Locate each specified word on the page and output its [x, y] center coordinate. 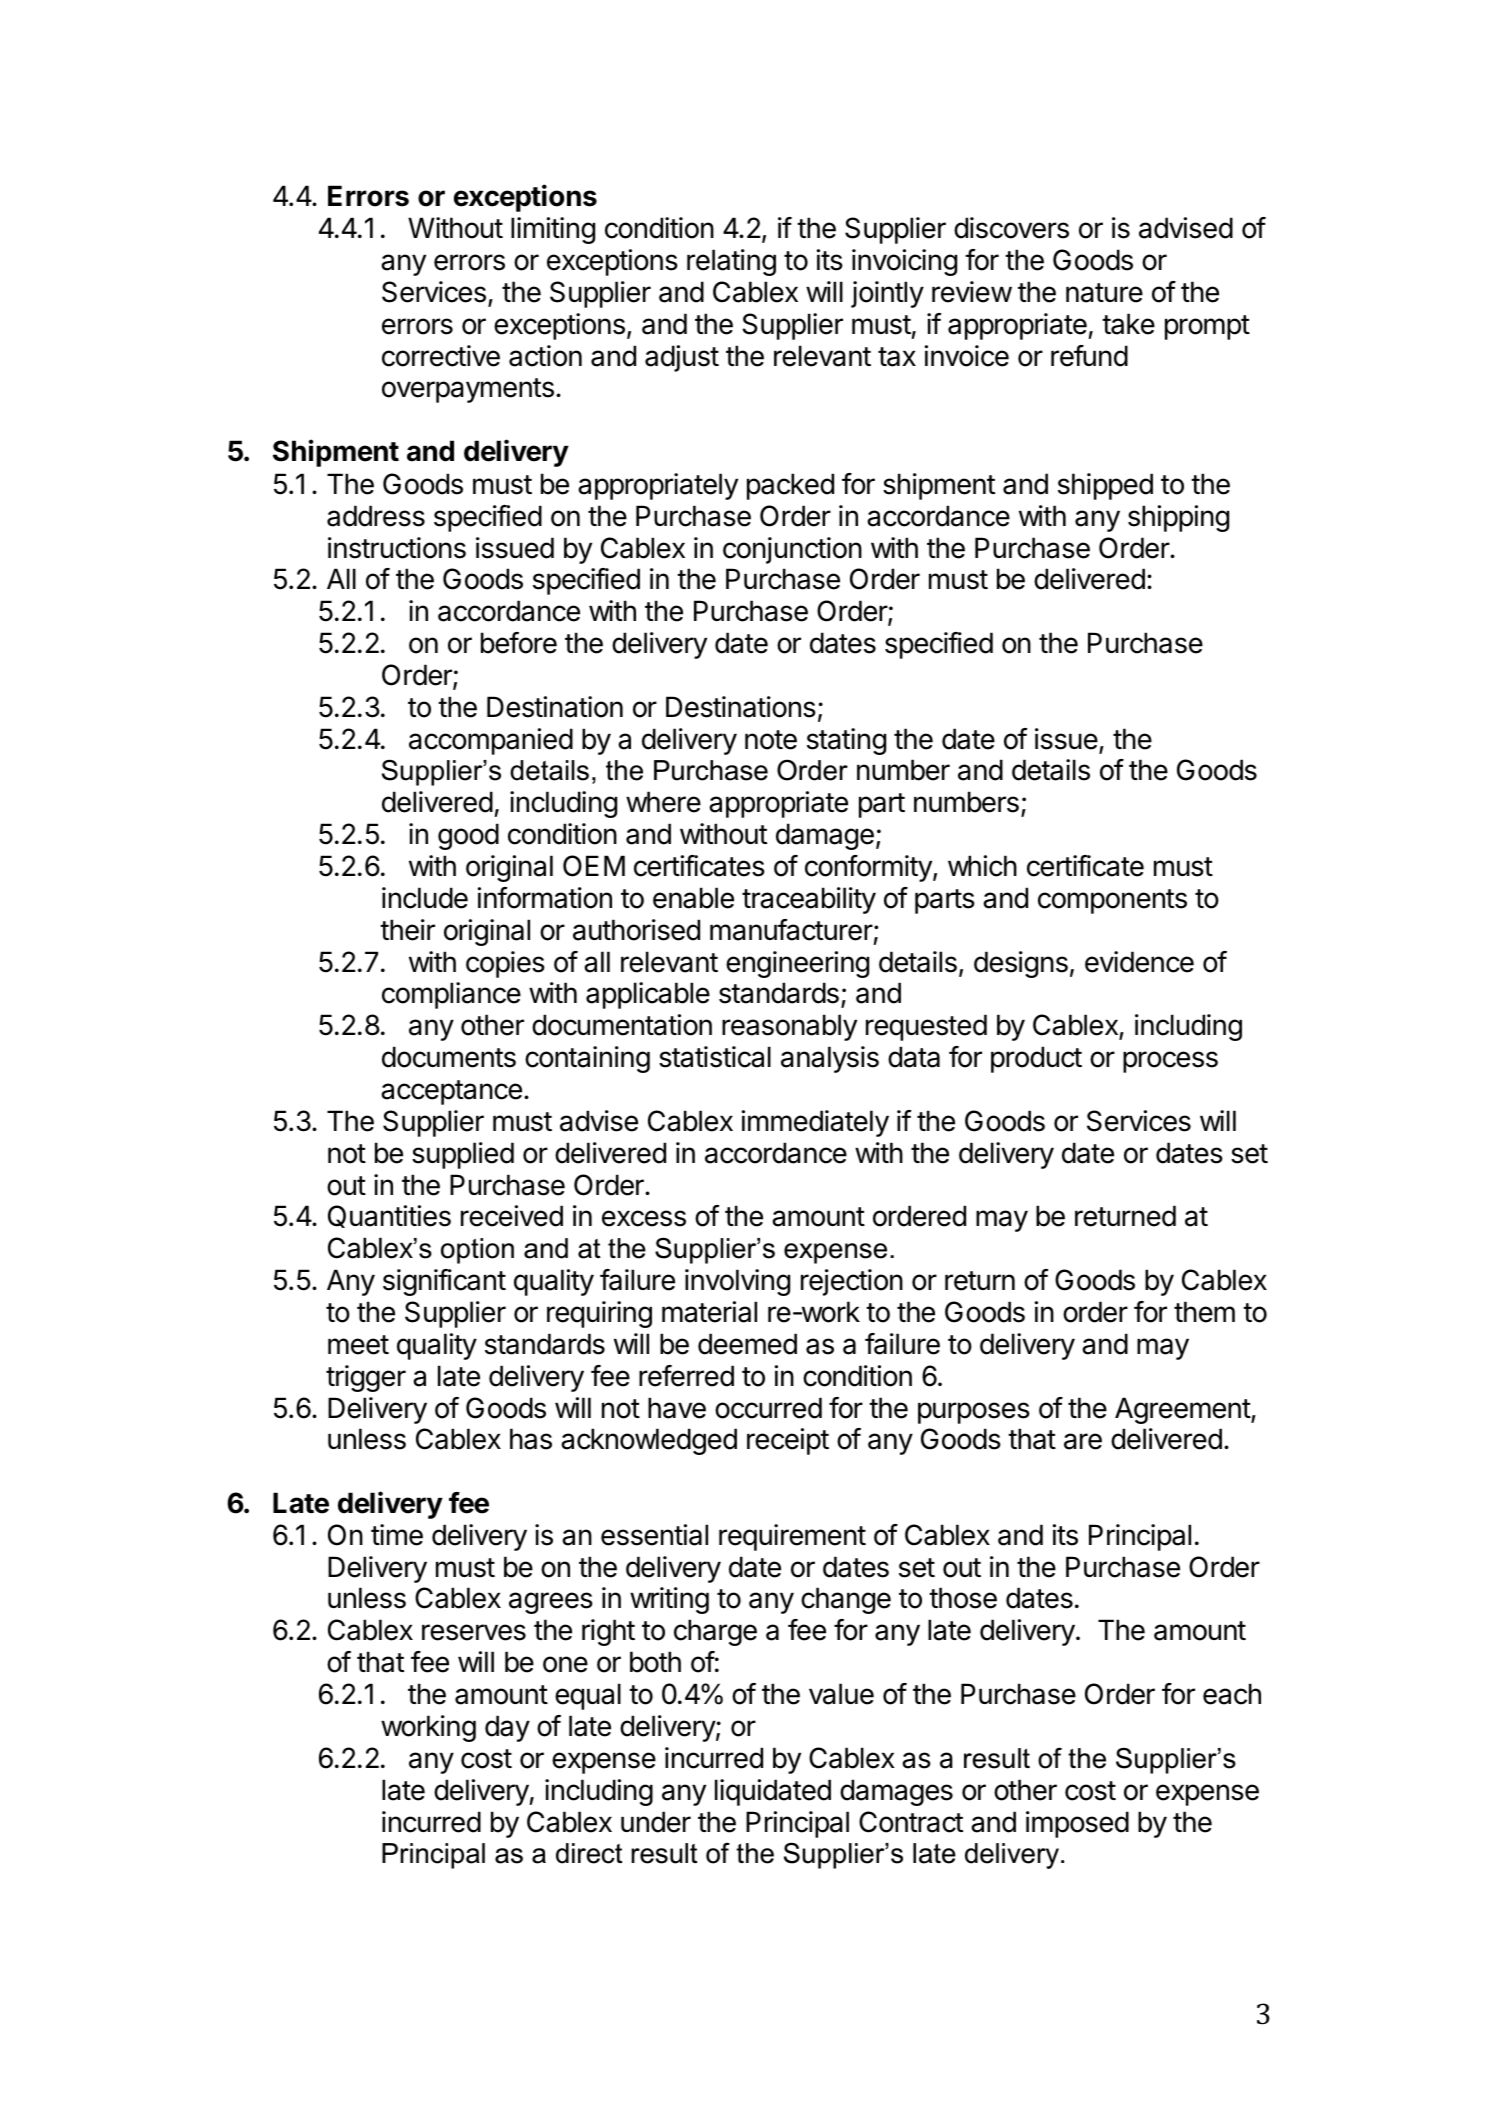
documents [449, 1057]
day [507, 1728]
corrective [441, 356]
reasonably [789, 1027]
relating [731, 262]
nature [1104, 293]
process [1170, 1062]
